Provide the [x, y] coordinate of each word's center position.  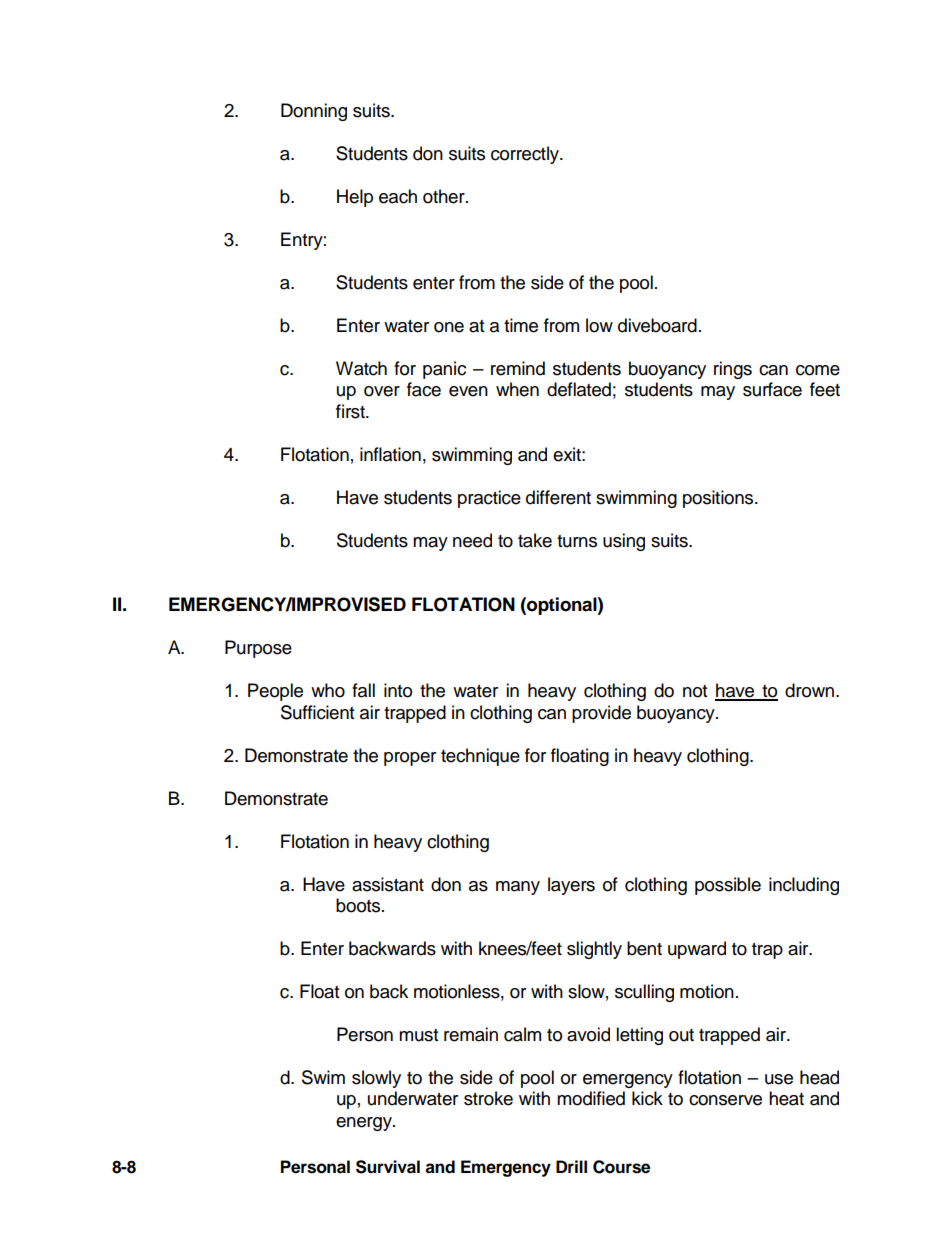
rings [733, 370]
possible [728, 886]
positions [719, 499]
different [558, 497]
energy [365, 1124]
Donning [314, 112]
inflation [390, 454]
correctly [526, 155]
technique [480, 757]
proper [410, 759]
